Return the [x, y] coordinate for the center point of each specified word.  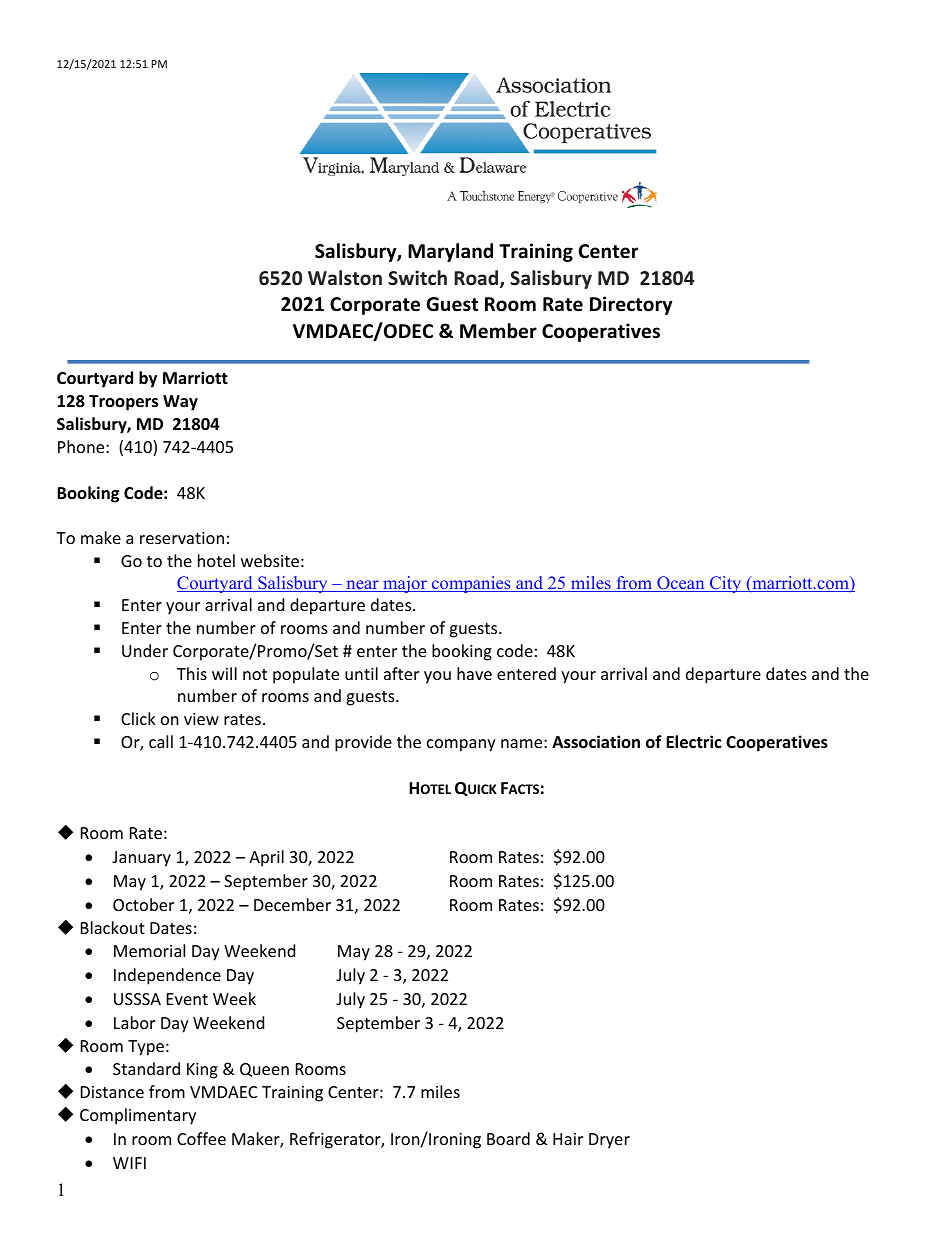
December [292, 904]
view [201, 719]
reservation [182, 538]
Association [596, 742]
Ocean [681, 584]
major [405, 584]
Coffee [201, 1138]
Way [180, 403]
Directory [631, 305]
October [143, 904]
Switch [417, 278]
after [401, 673]
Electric [694, 742]
